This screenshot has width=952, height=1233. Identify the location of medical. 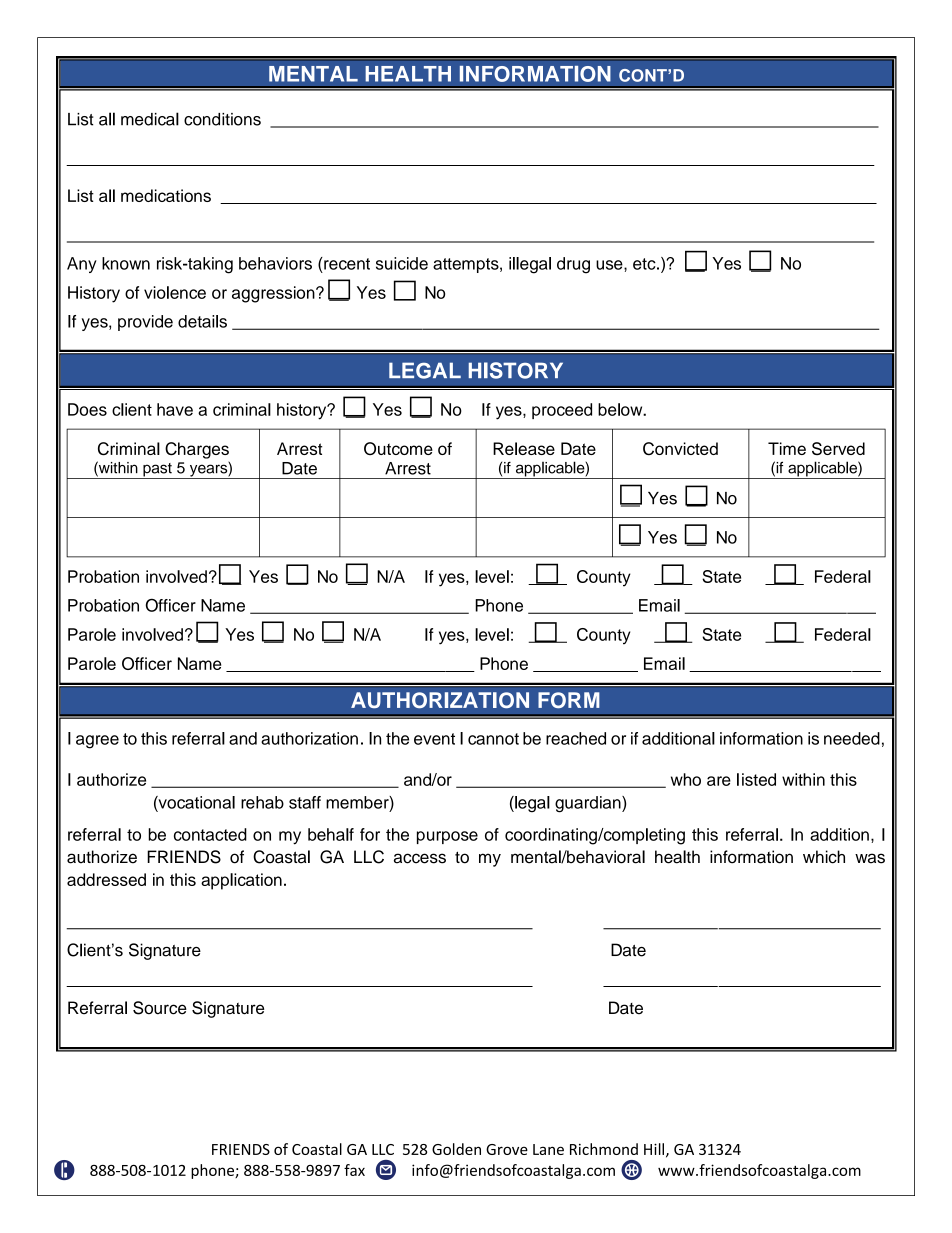
(150, 119).
